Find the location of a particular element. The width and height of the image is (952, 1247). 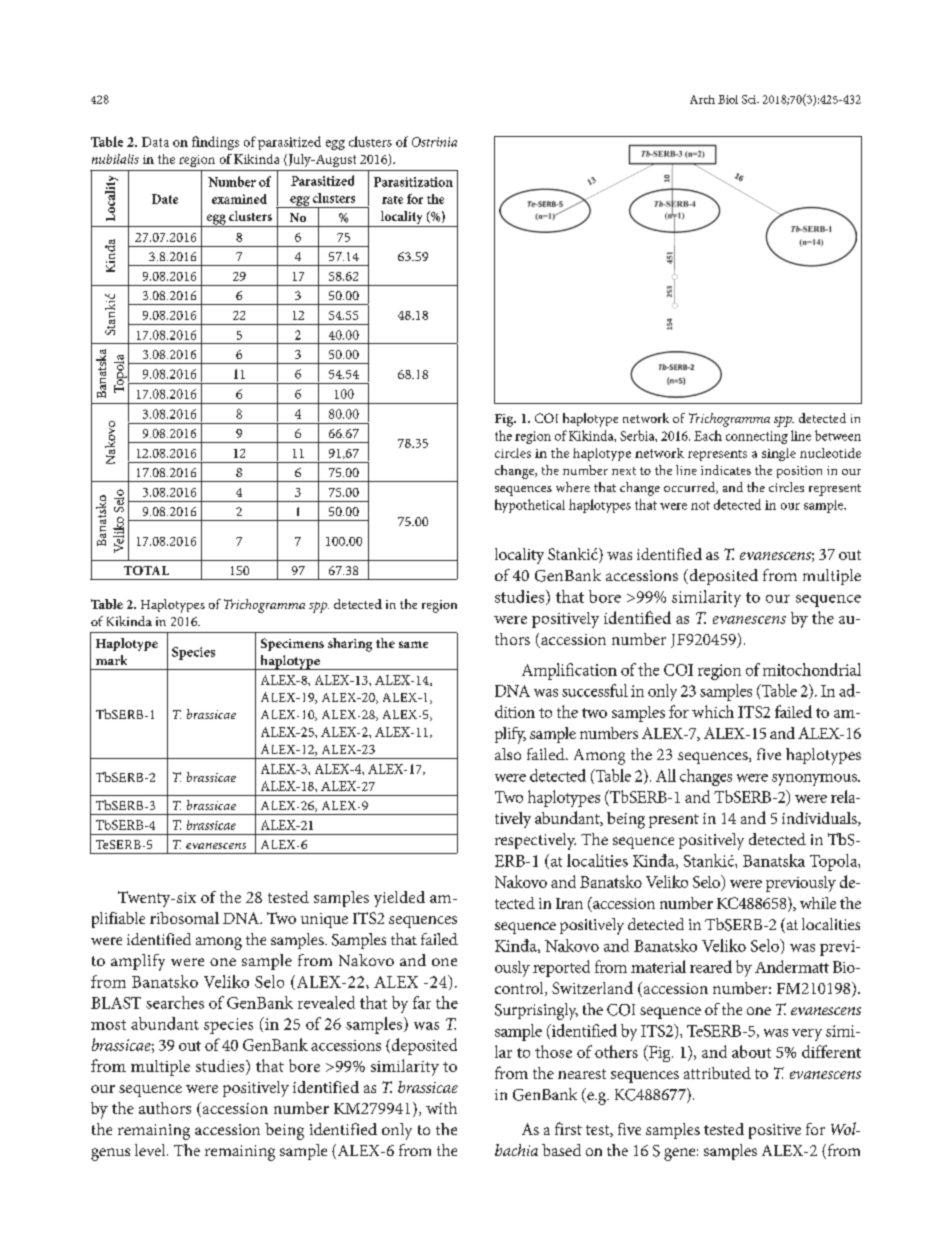

not is located at coordinates (700, 505).
